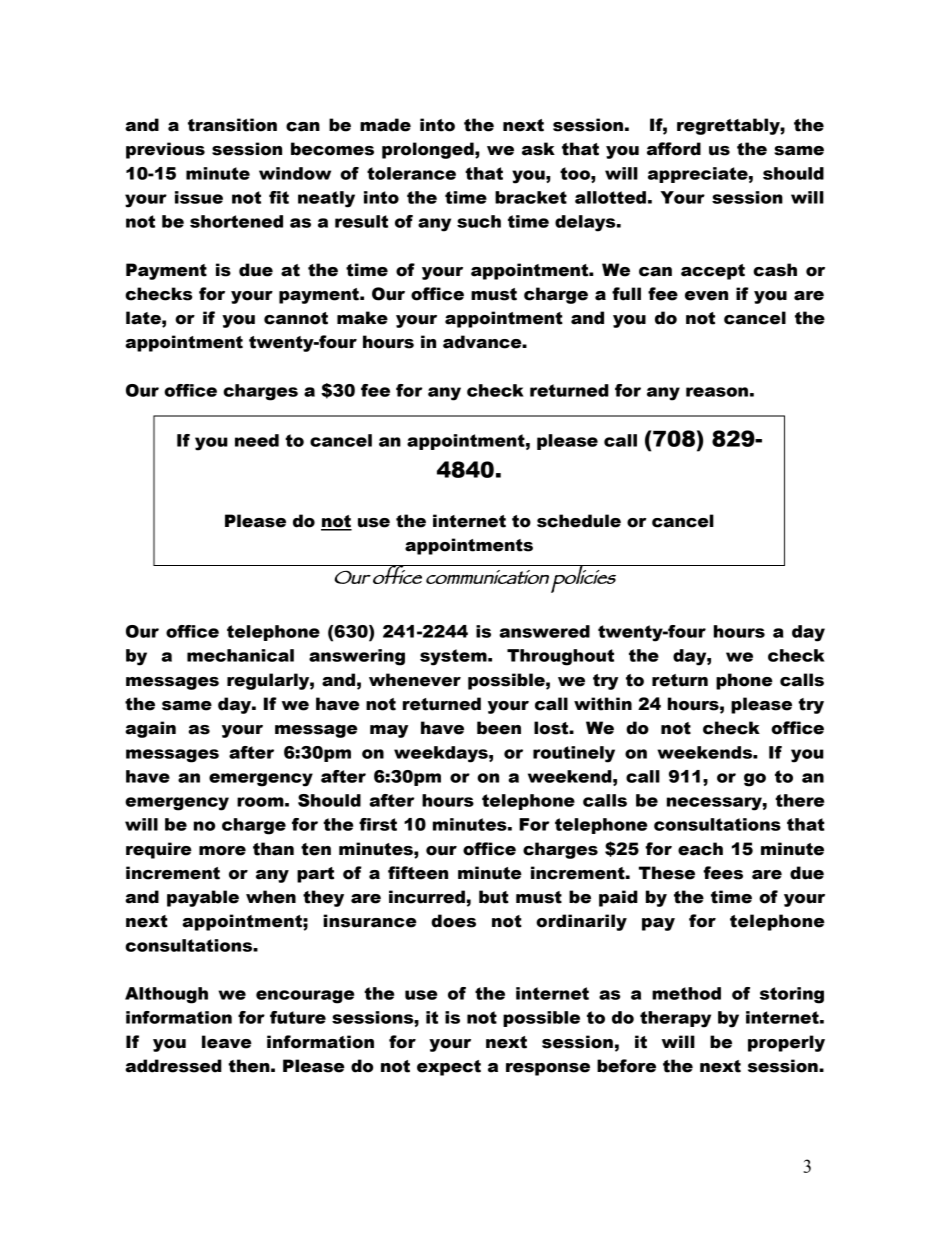 The height and width of the screenshot is (1233, 952). Describe the element at coordinates (544, 631) in the screenshot. I see `answered` at that location.
